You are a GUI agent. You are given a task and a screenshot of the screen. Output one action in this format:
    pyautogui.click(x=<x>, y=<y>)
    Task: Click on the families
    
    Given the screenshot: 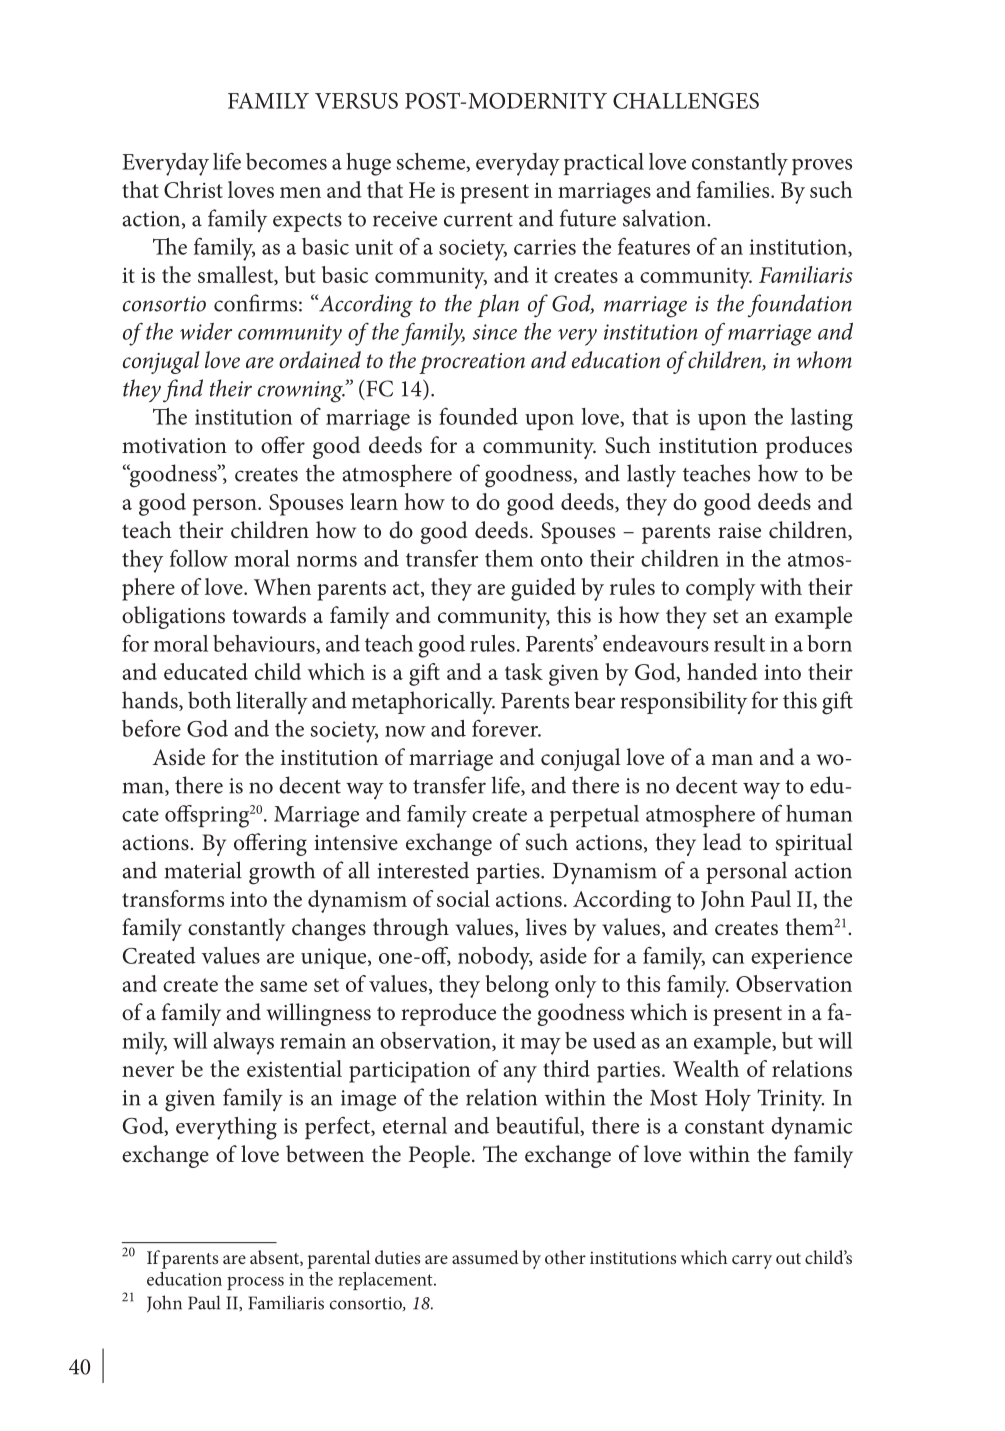 What is the action you would take?
    pyautogui.click(x=734, y=189)
